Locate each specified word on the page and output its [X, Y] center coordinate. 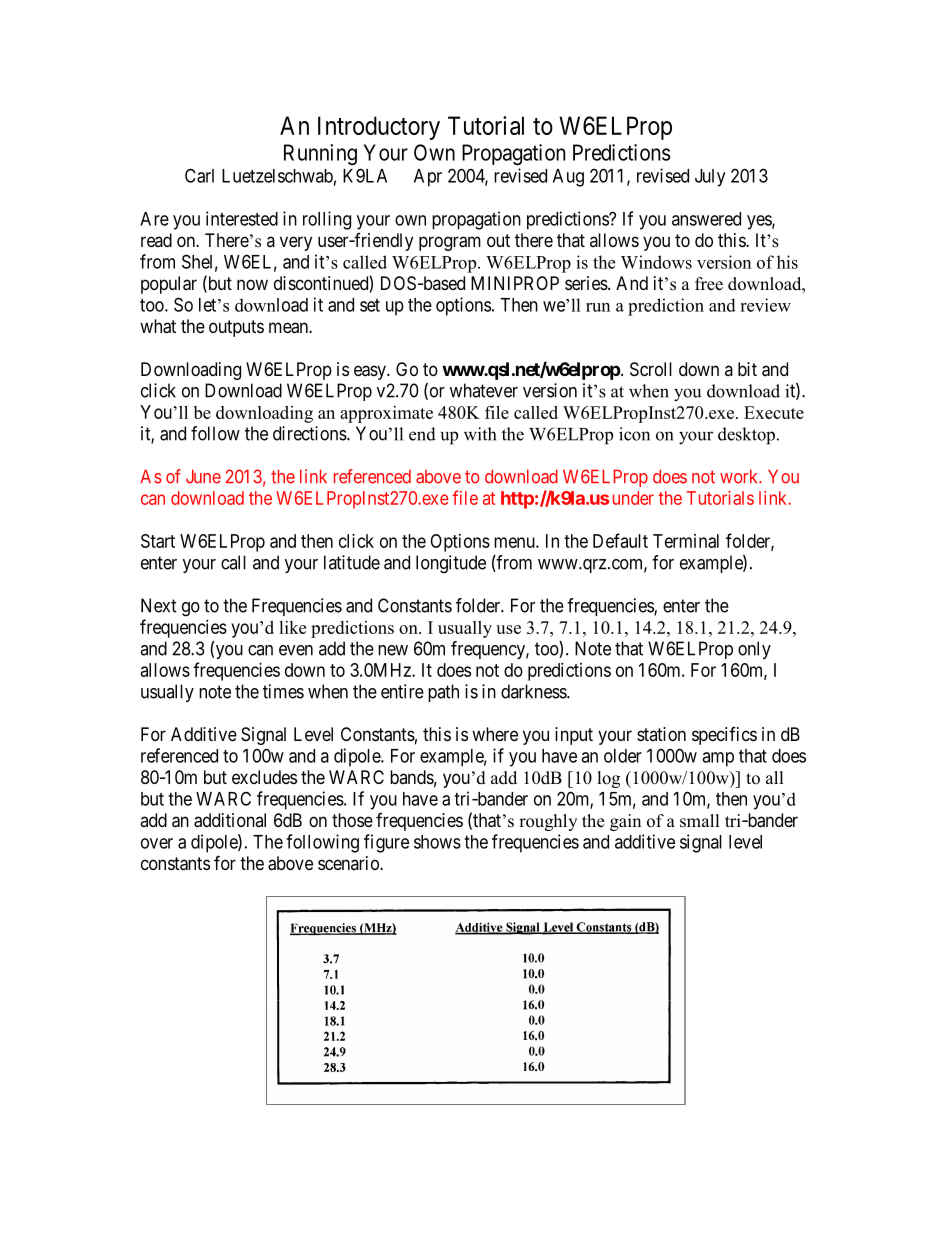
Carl [199, 175]
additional [230, 820]
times [283, 691]
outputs [236, 328]
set [370, 305]
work [740, 476]
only [754, 650]
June [203, 476]
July [710, 178]
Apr [428, 178]
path [443, 693]
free [709, 284]
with [480, 434]
